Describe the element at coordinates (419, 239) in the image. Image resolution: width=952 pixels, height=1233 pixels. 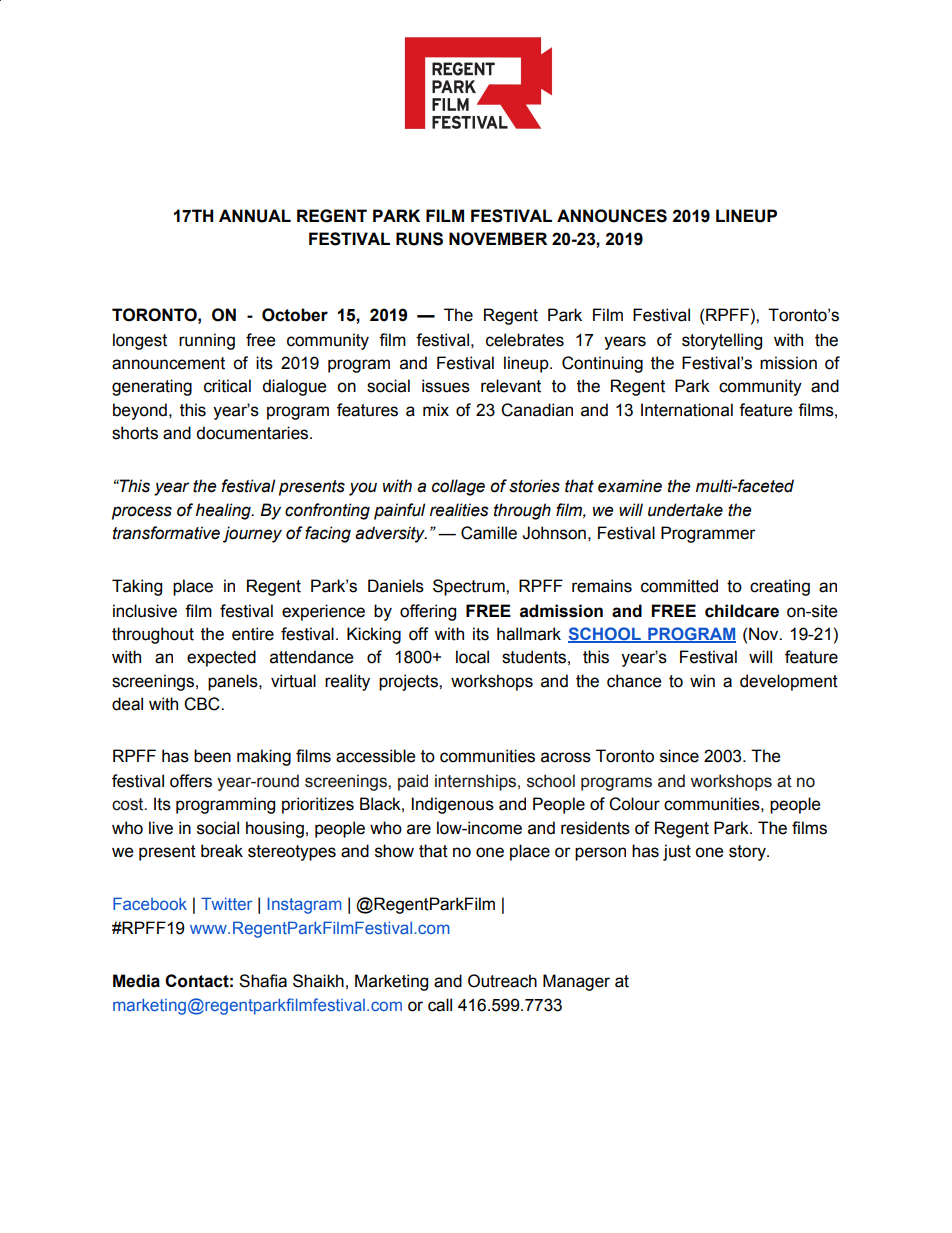
I see `RUNS` at that location.
